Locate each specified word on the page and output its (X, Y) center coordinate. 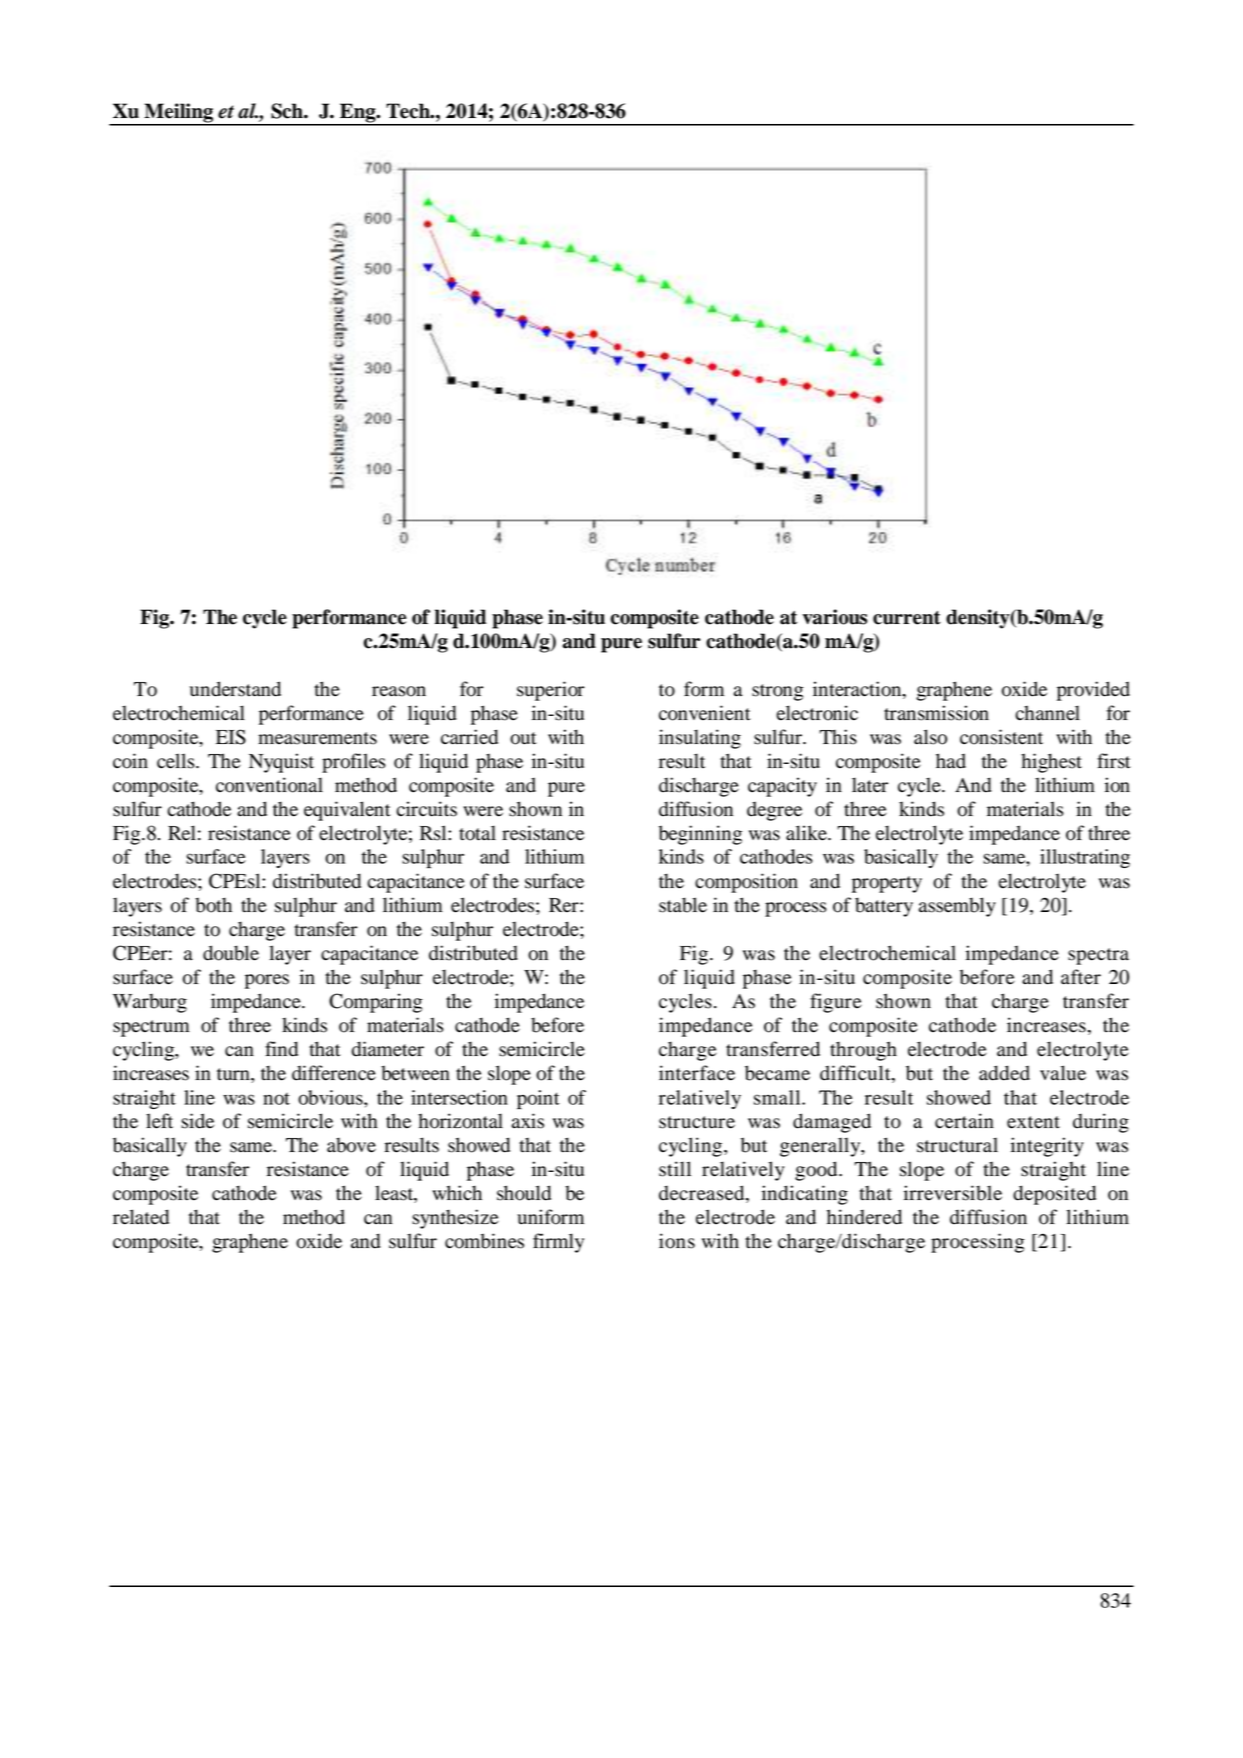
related (141, 1217)
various (835, 617)
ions (677, 1241)
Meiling (179, 114)
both (213, 905)
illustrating (1085, 858)
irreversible (953, 1193)
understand (235, 689)
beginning (700, 835)
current (907, 618)
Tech (409, 111)
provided (1093, 691)
